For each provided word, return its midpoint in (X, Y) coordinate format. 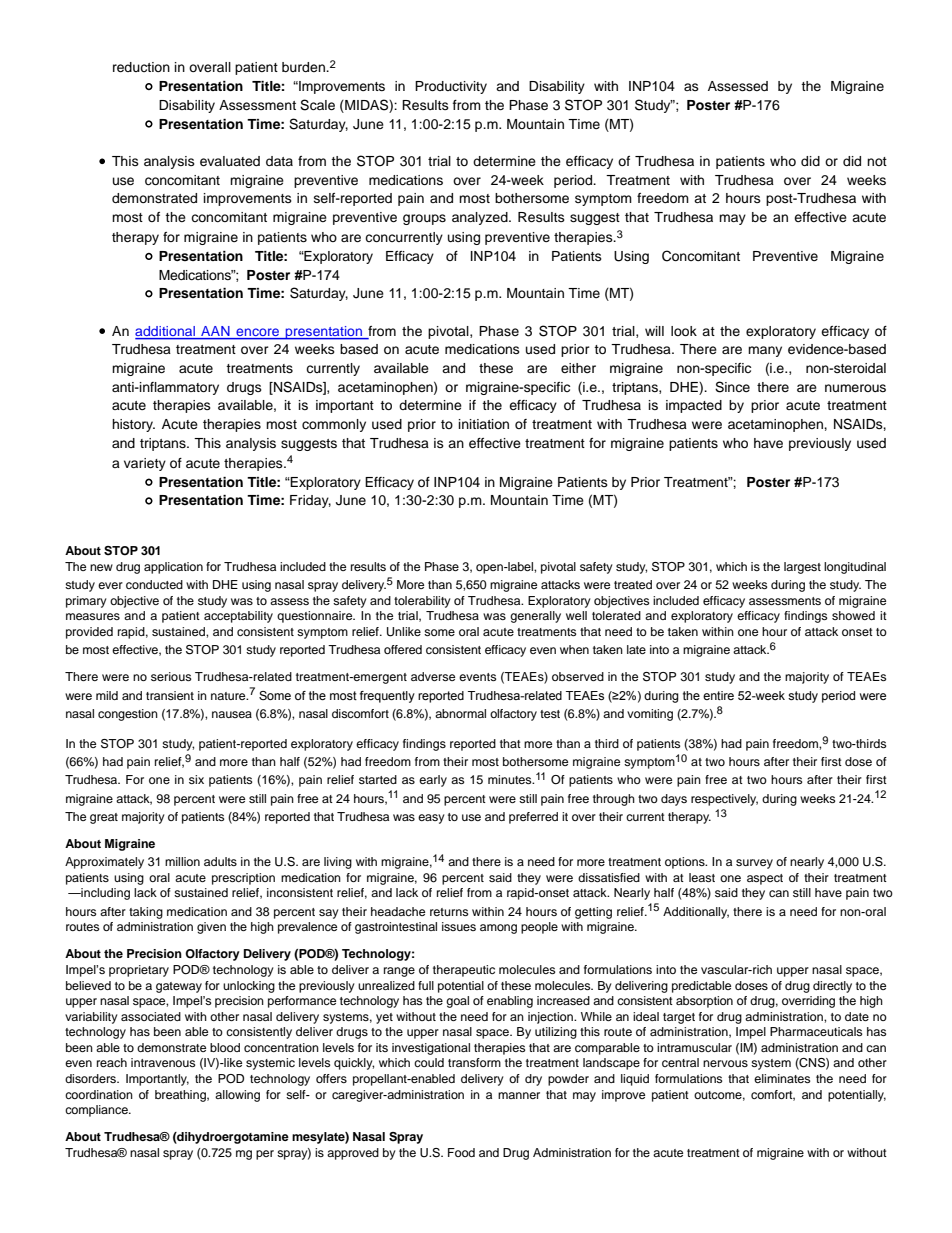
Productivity (451, 87)
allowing (237, 1096)
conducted (154, 584)
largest (802, 568)
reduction (141, 67)
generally (535, 617)
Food (461, 1152)
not (877, 161)
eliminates (782, 1078)
